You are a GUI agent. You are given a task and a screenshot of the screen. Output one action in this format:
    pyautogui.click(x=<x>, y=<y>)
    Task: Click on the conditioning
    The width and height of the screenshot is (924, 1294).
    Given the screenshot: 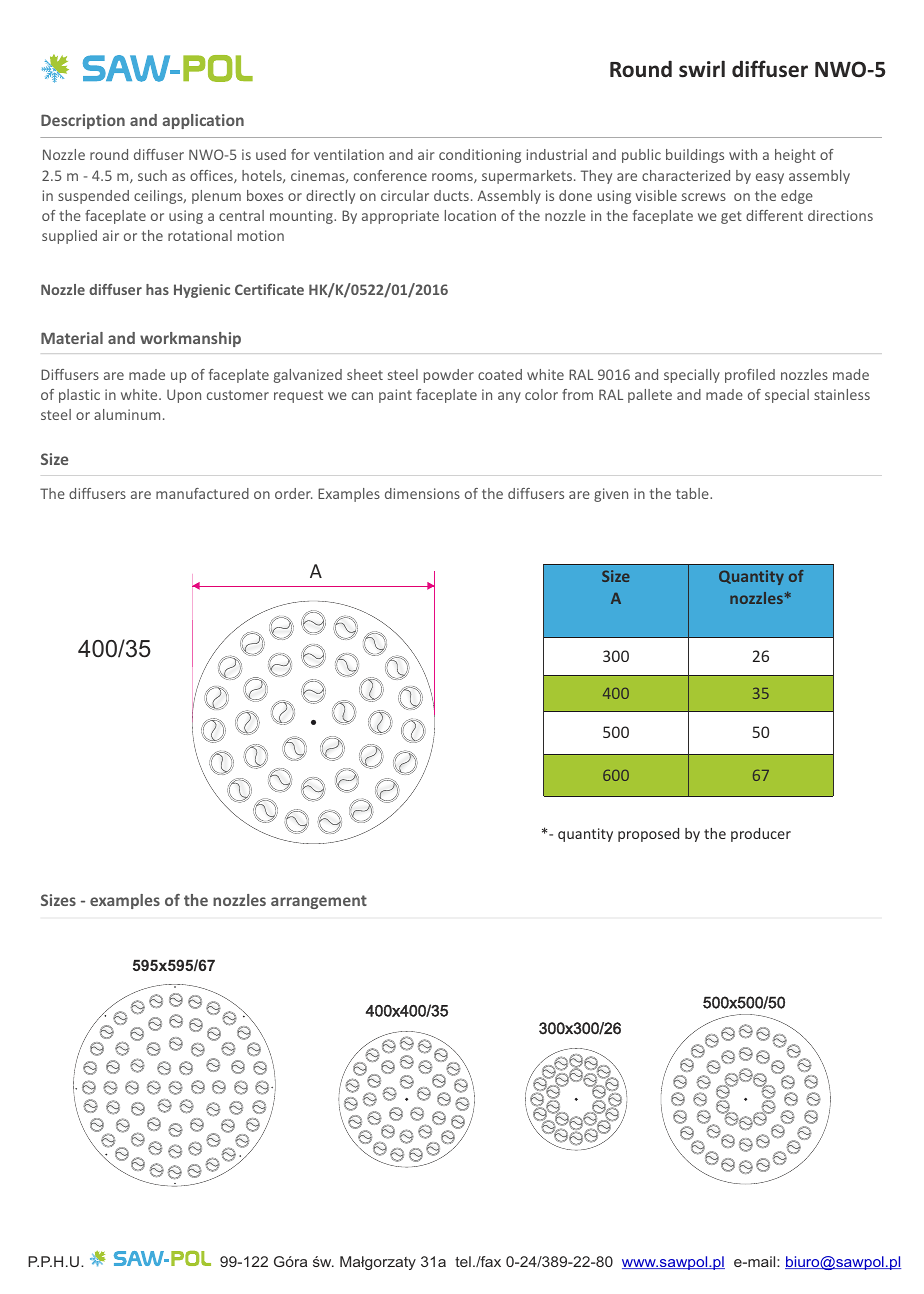 What is the action you would take?
    pyautogui.click(x=480, y=156)
